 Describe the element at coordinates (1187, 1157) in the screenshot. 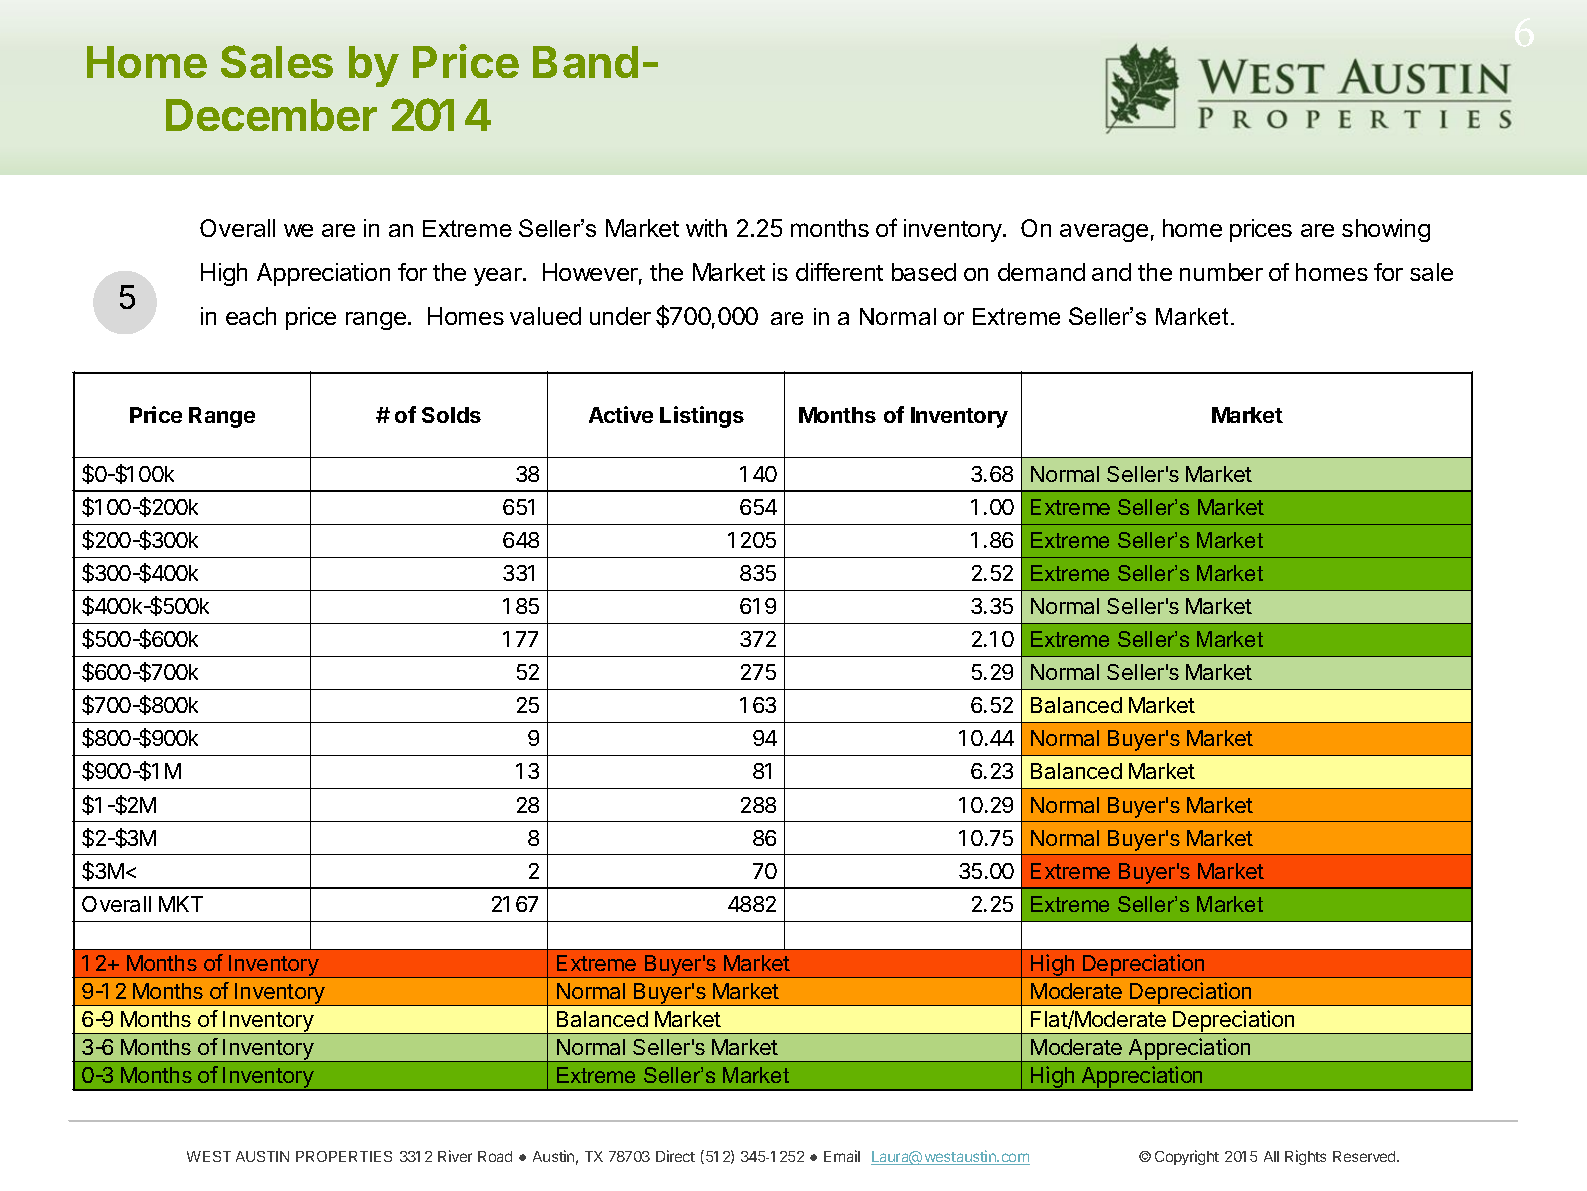

I see `Copyright` at that location.
